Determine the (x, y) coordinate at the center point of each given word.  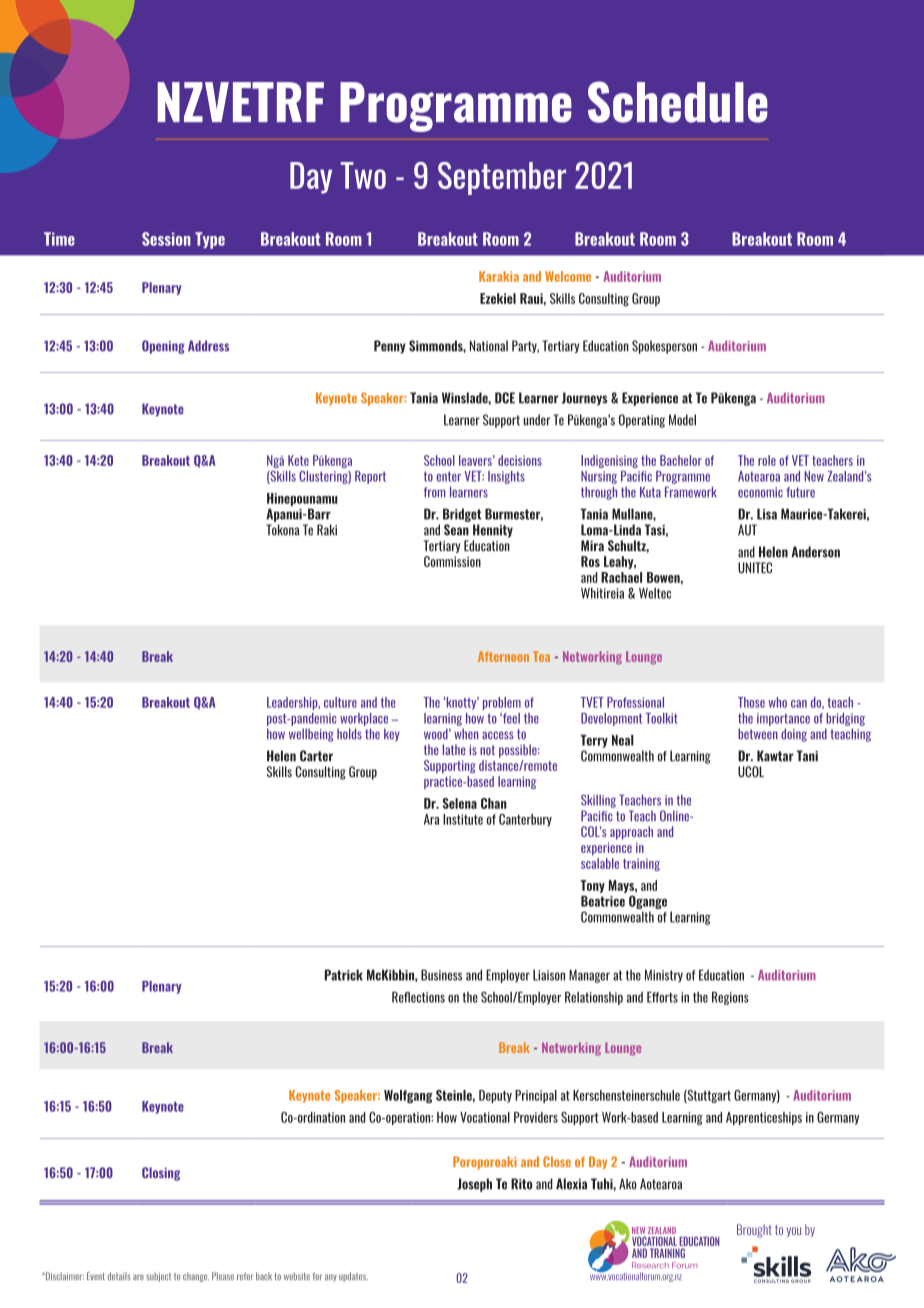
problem (502, 705)
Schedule (678, 102)
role (767, 460)
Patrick (344, 975)
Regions (730, 998)
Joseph (474, 1185)
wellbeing (311, 735)
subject (158, 1277)
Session (166, 239)
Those (751, 702)
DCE (505, 398)
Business (441, 975)
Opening (163, 347)
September (502, 178)
